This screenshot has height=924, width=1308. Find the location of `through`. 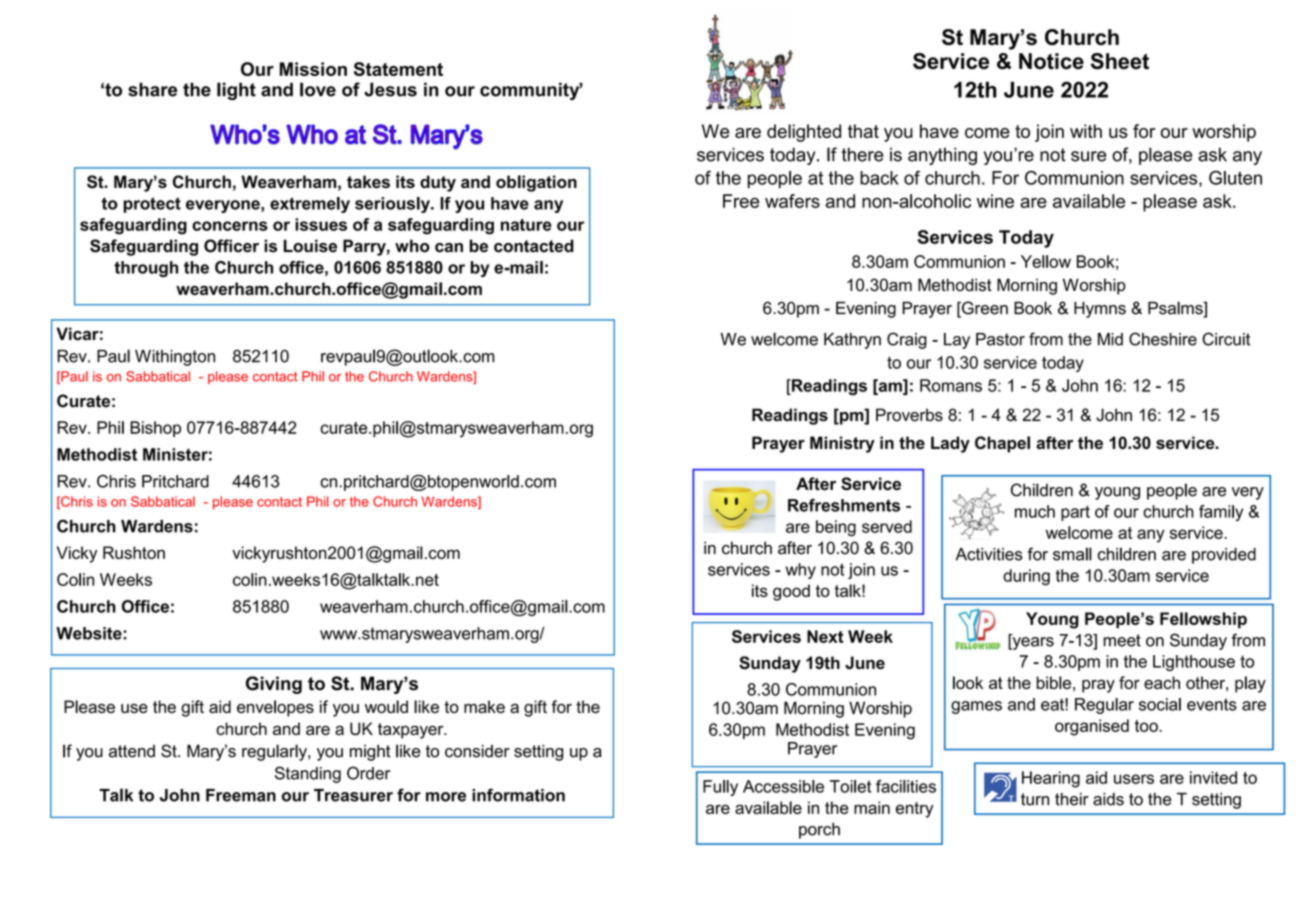

through is located at coordinates (146, 269).
